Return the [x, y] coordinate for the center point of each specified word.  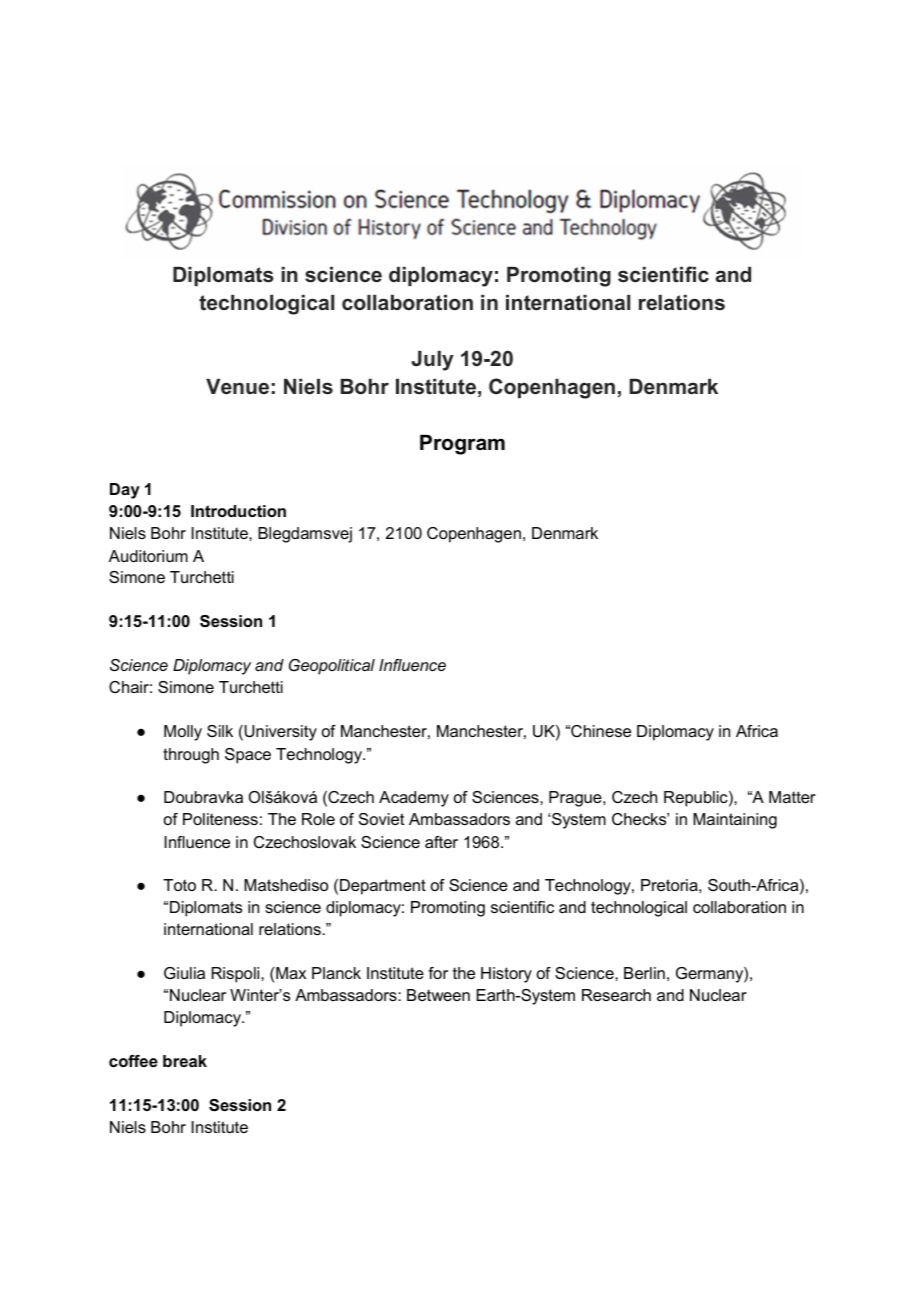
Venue [237, 387]
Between [438, 995]
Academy [414, 799]
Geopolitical [332, 667]
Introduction [238, 511]
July [432, 361]
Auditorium [148, 556]
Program [462, 444]
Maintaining [735, 821]
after [441, 842]
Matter [792, 797]
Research [616, 995]
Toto [179, 885]
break [185, 1061]
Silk [220, 731]
